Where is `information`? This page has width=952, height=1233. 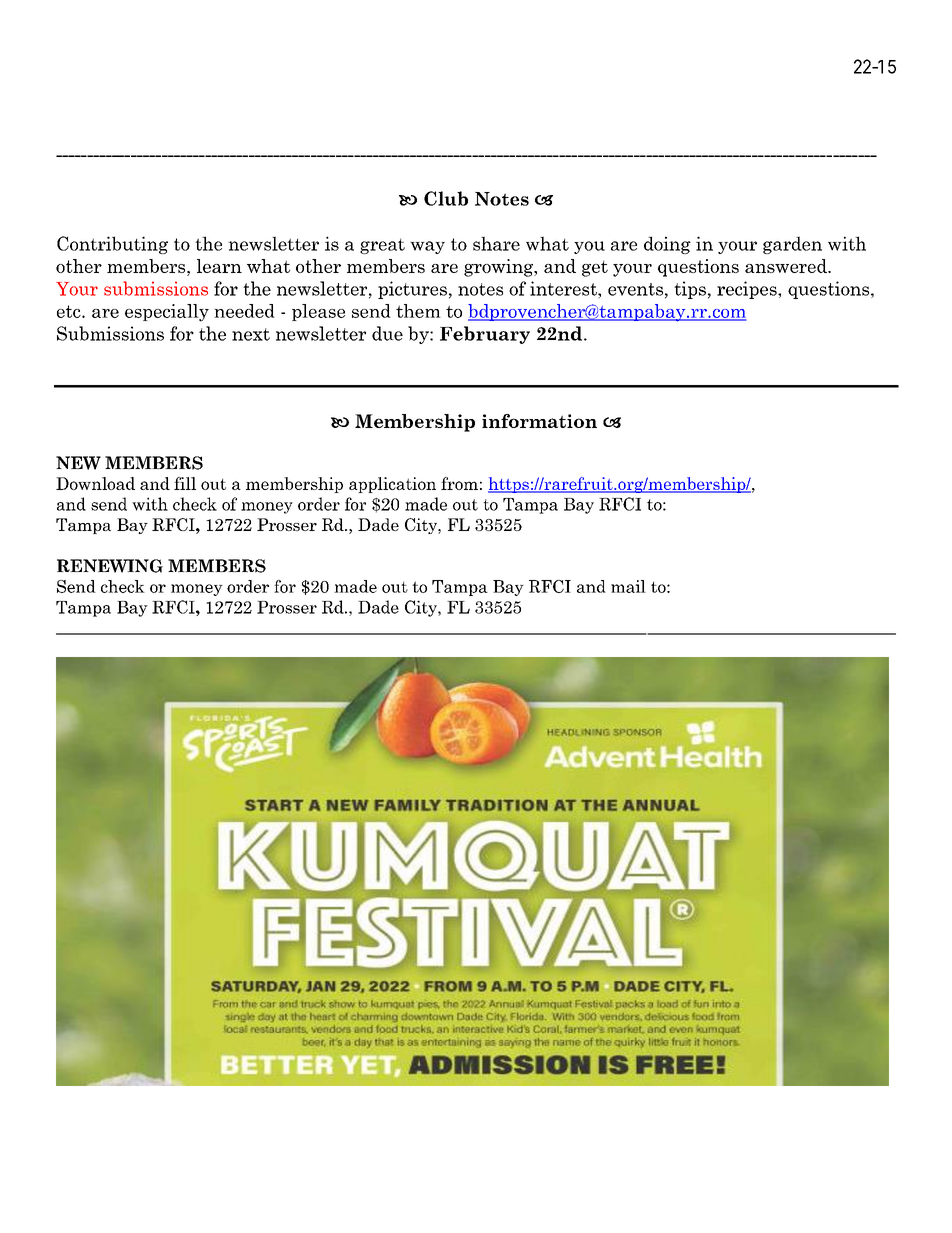
information is located at coordinates (539, 421).
